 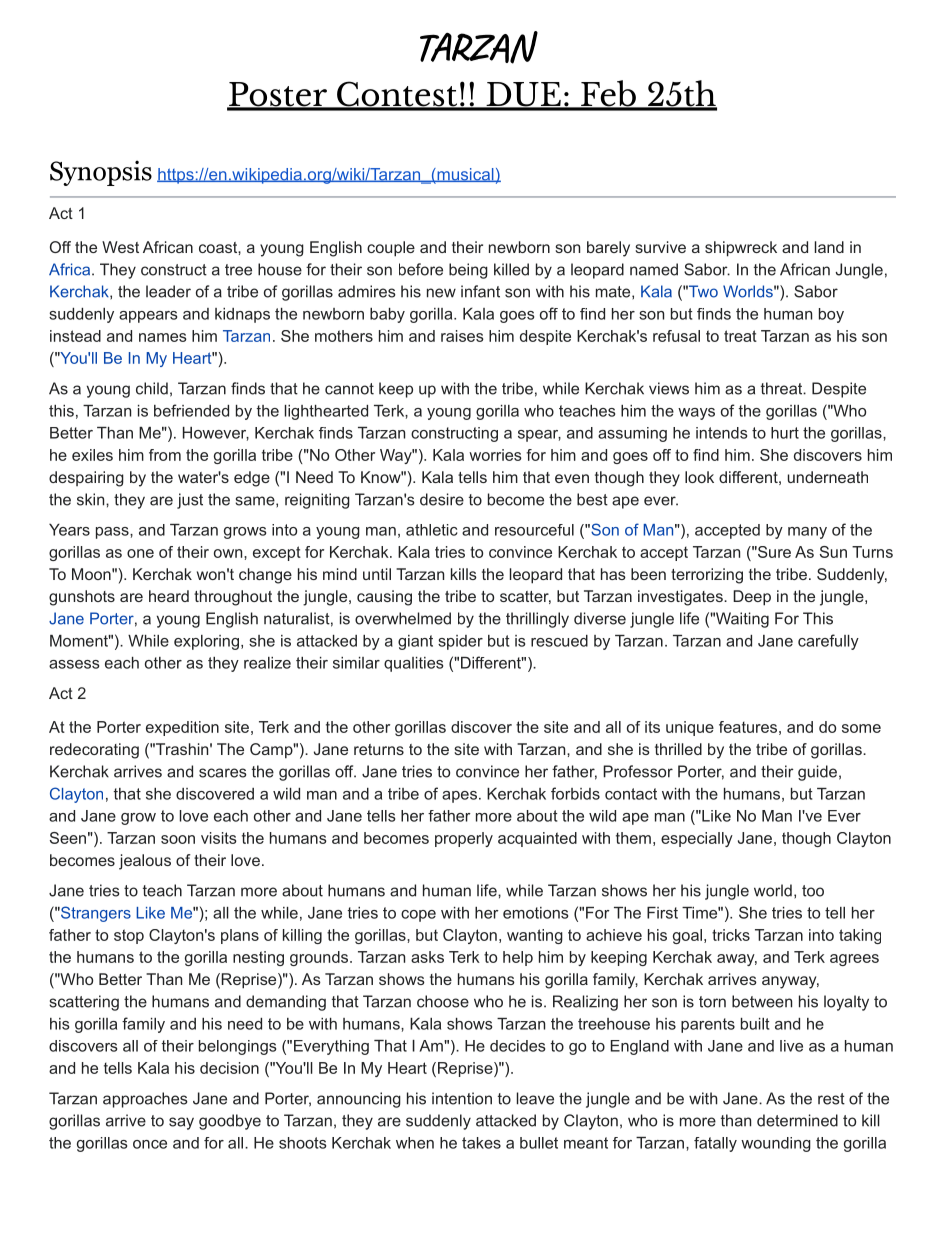 I want to click on many, so click(x=807, y=533).
